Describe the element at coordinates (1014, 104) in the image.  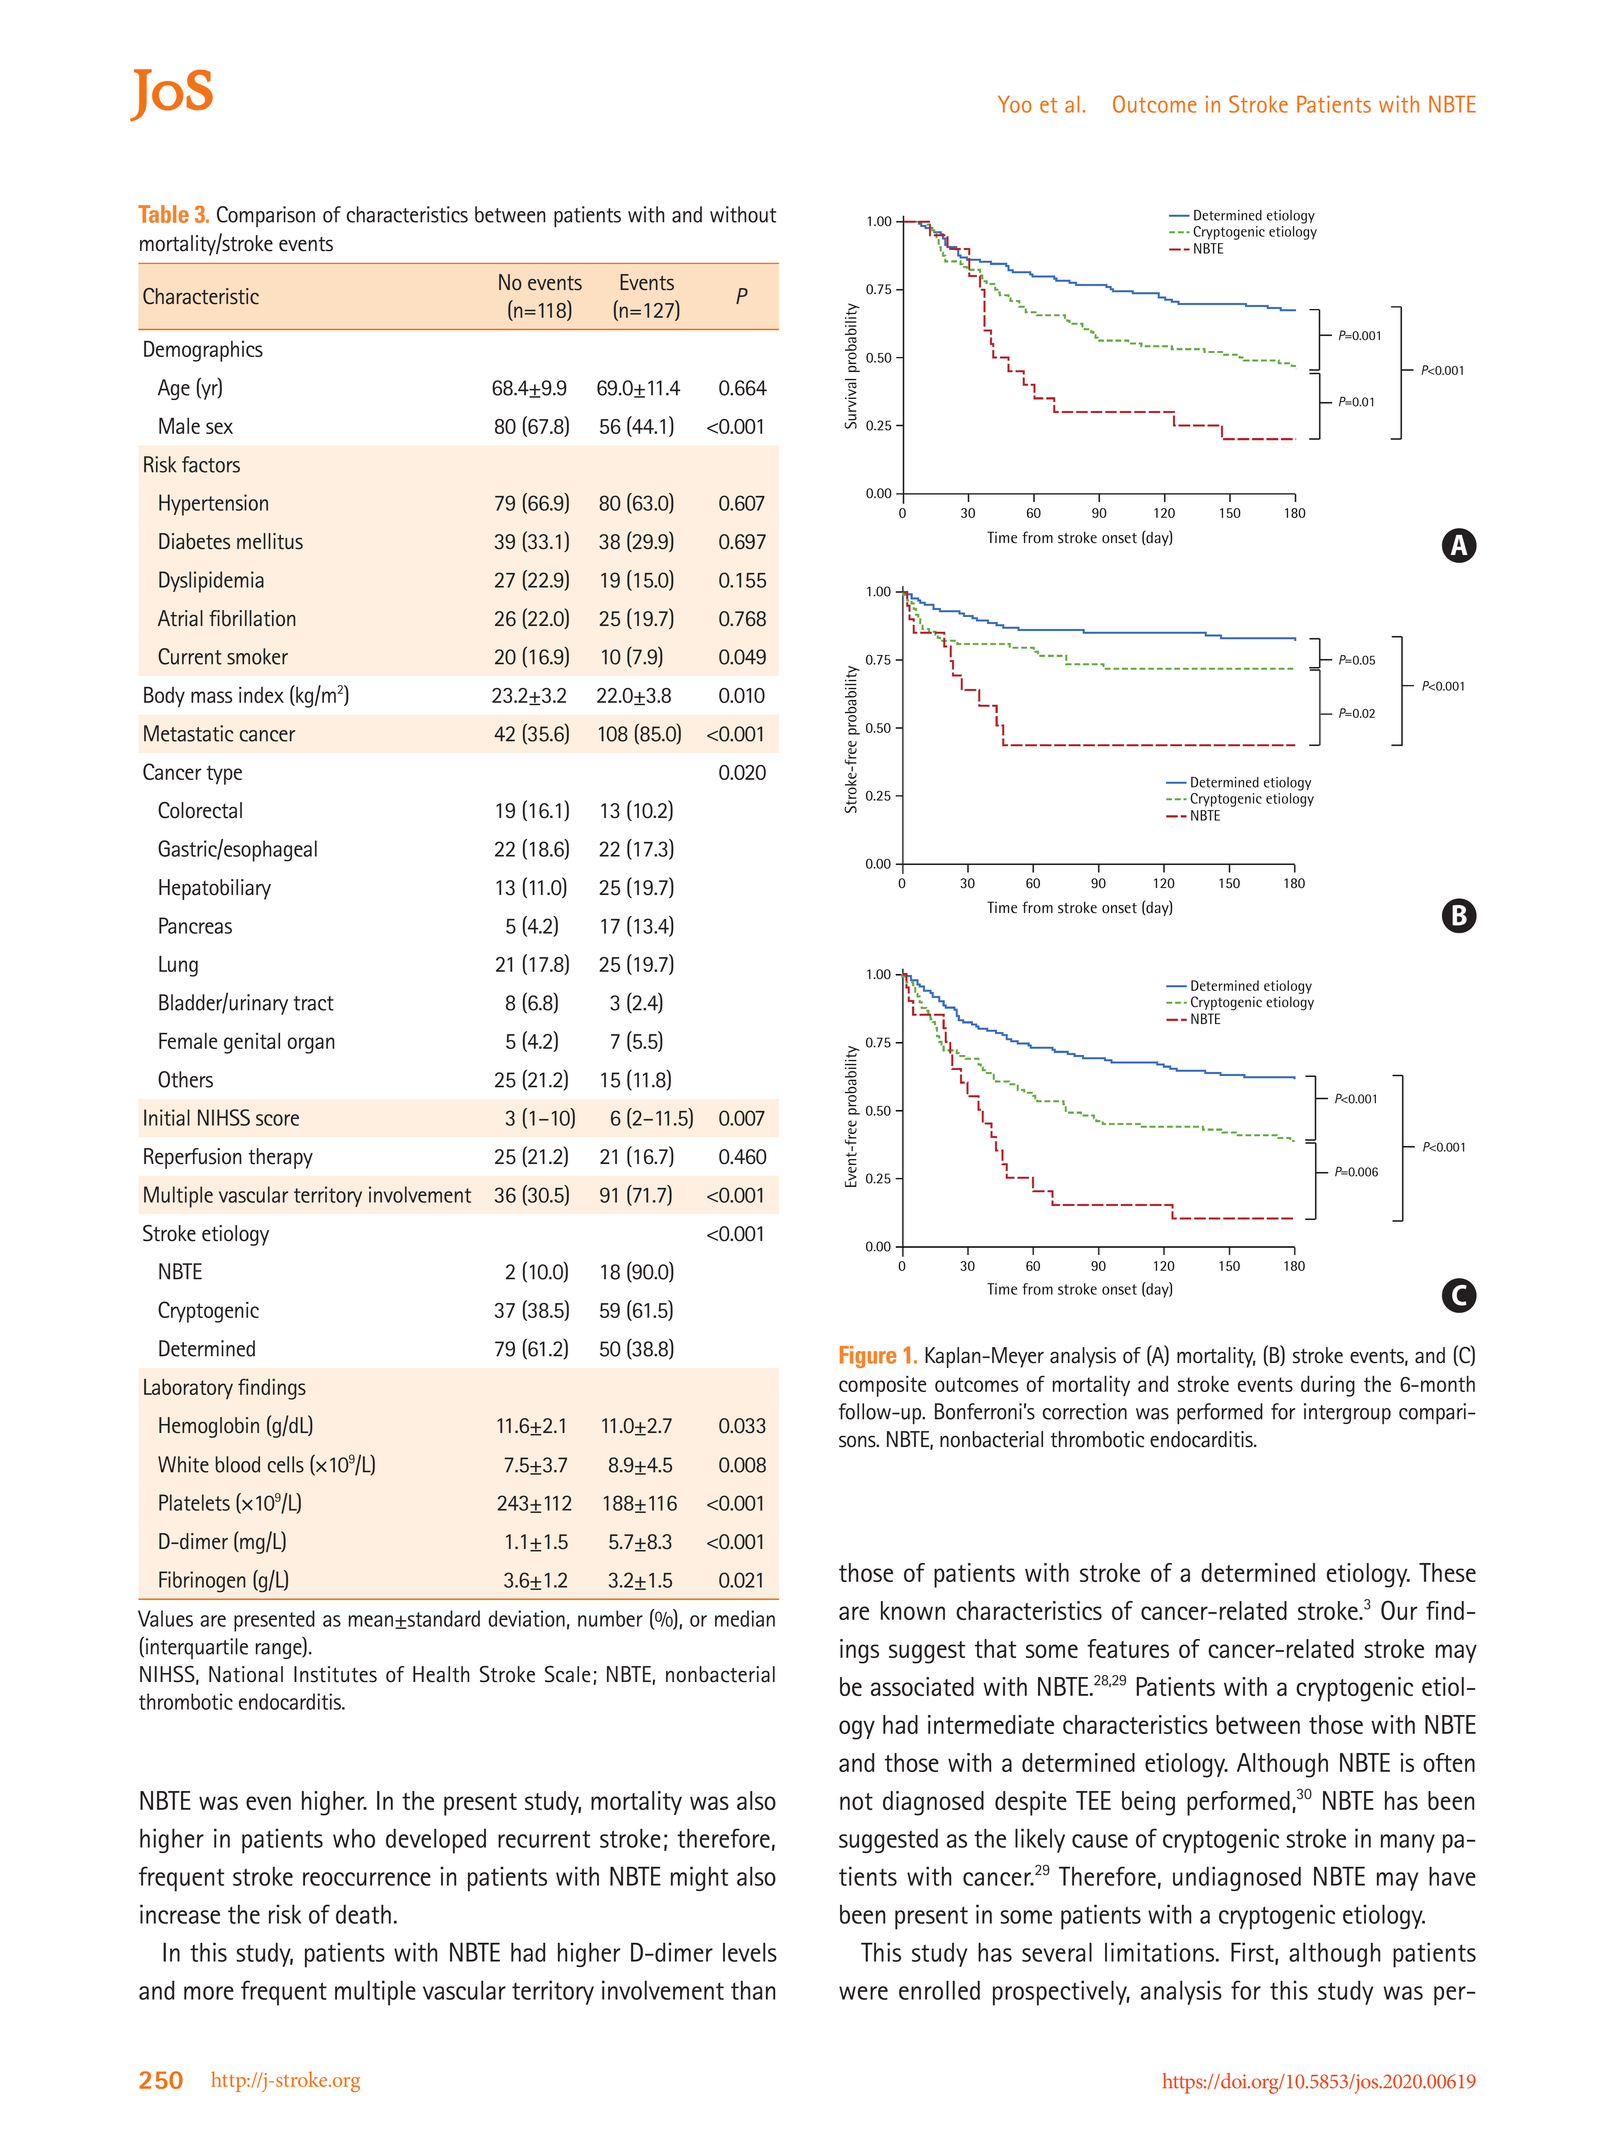
I see `Yoo` at that location.
